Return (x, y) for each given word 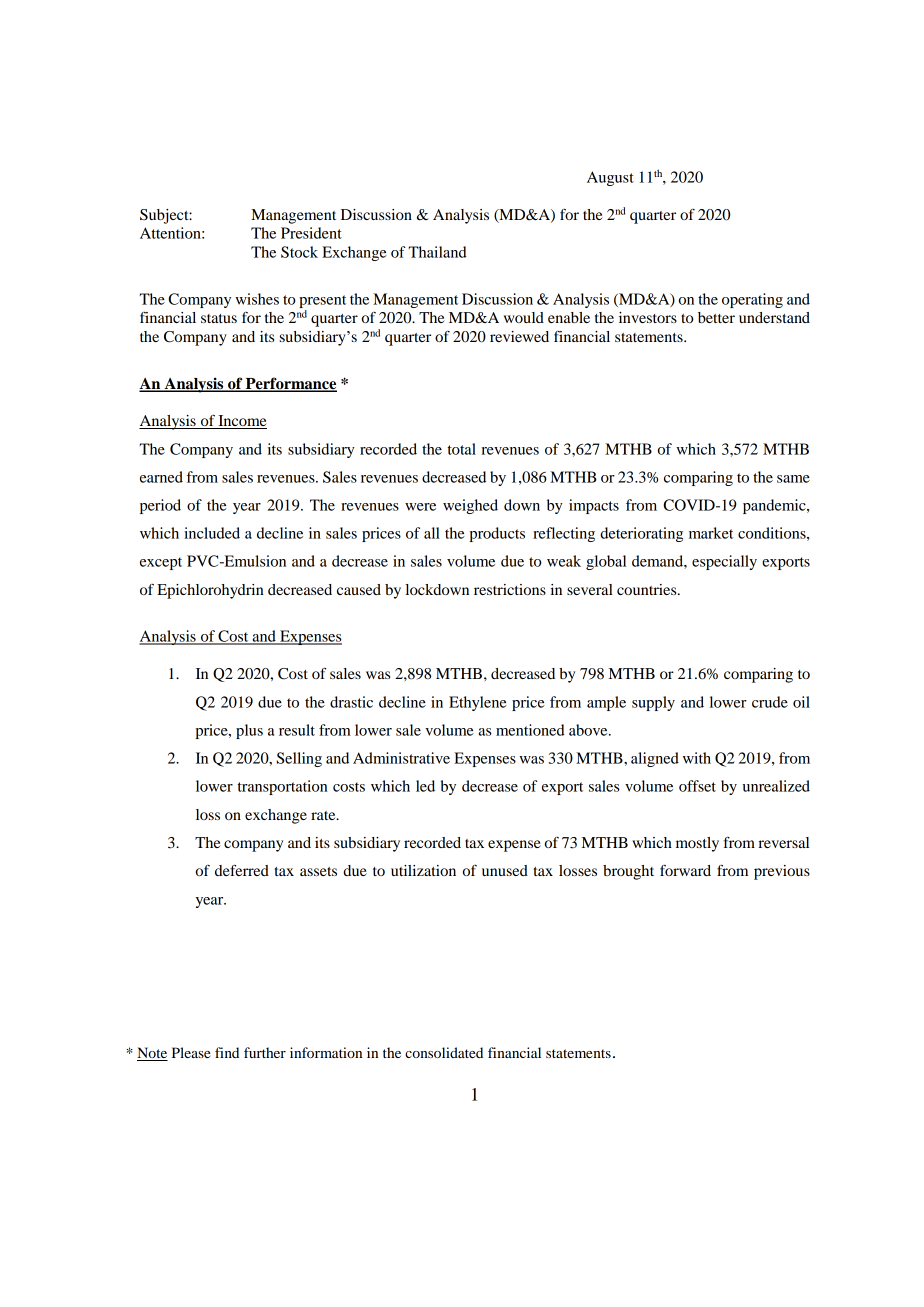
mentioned (530, 730)
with (697, 758)
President (311, 233)
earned (161, 477)
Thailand (437, 252)
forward (685, 870)
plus (249, 731)
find (227, 1052)
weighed (470, 506)
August (610, 178)
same (793, 479)
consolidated (444, 1052)
